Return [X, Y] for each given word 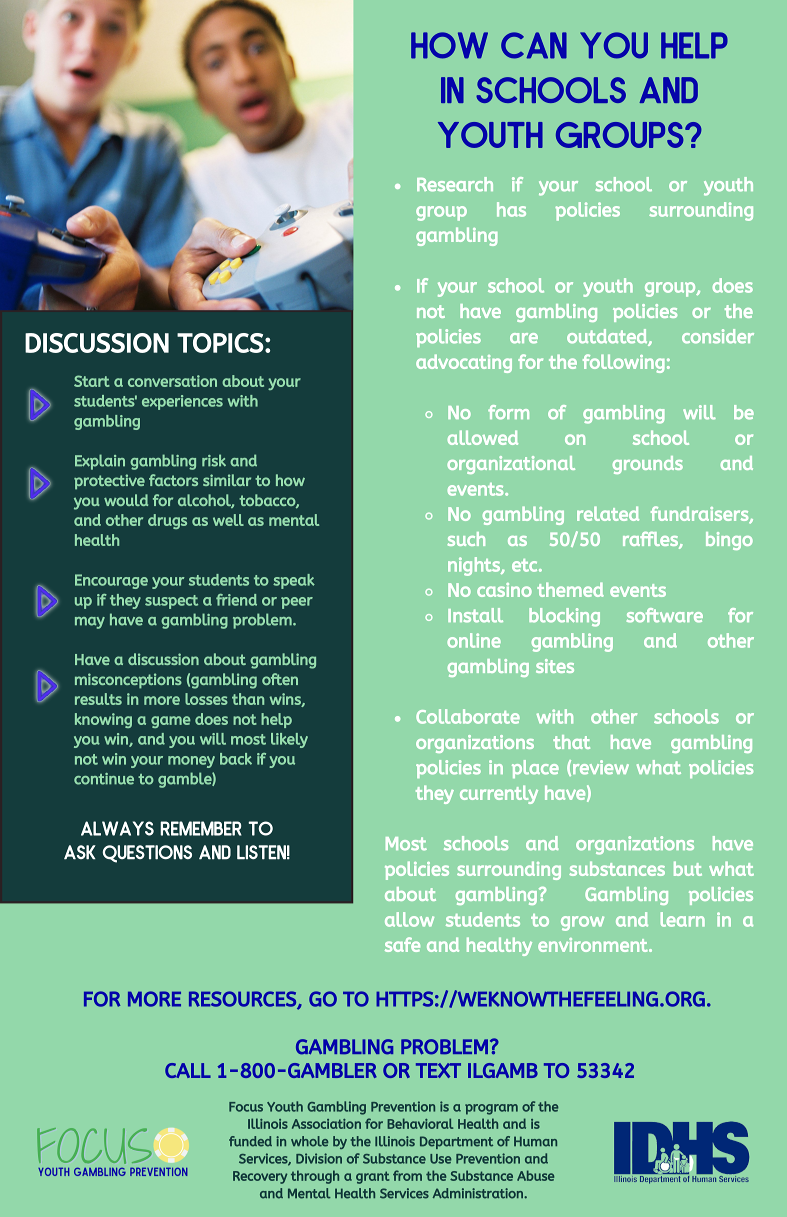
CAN [534, 45]
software [665, 615]
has [511, 209]
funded [250, 1141]
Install [475, 615]
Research [455, 184]
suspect [171, 602]
